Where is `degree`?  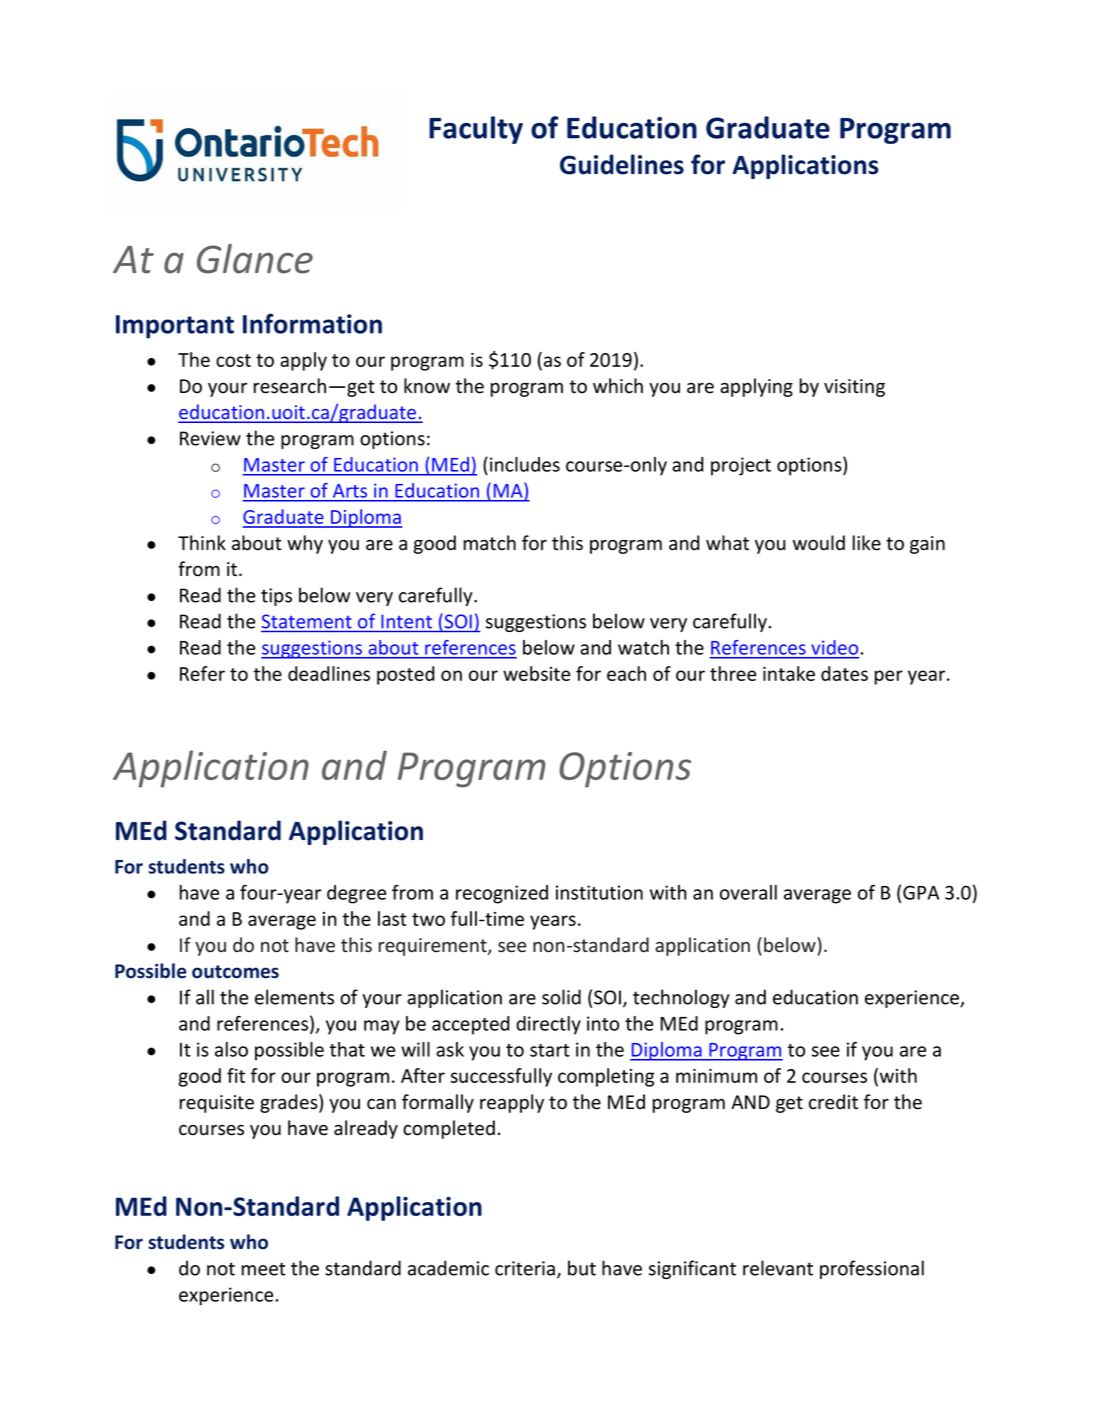
degree is located at coordinates (356, 894).
